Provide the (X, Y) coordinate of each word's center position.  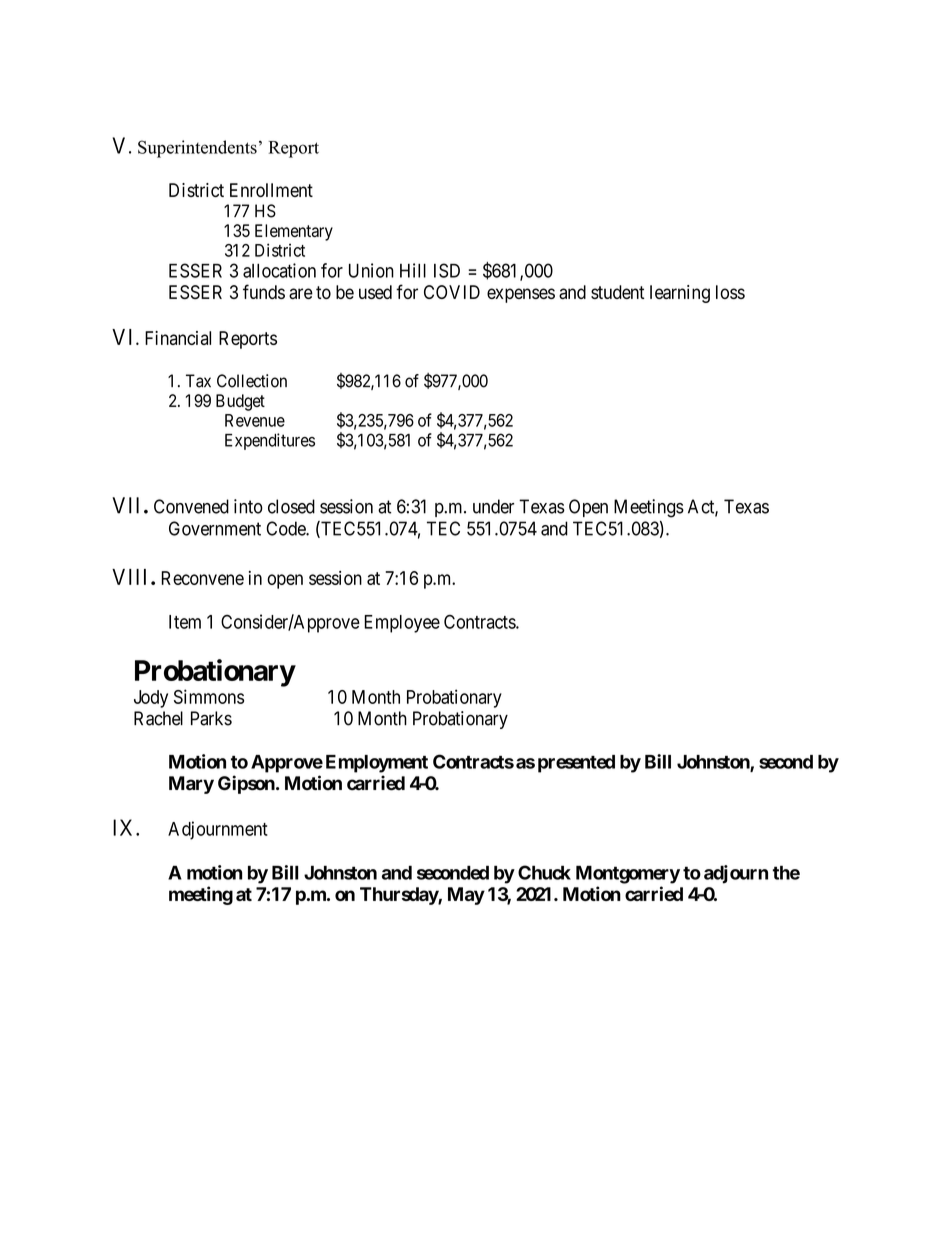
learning (680, 294)
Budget (240, 402)
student (617, 292)
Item (185, 622)
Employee (402, 624)
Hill (413, 270)
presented (576, 764)
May (466, 896)
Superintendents (197, 149)
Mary (191, 785)
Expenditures (270, 441)
